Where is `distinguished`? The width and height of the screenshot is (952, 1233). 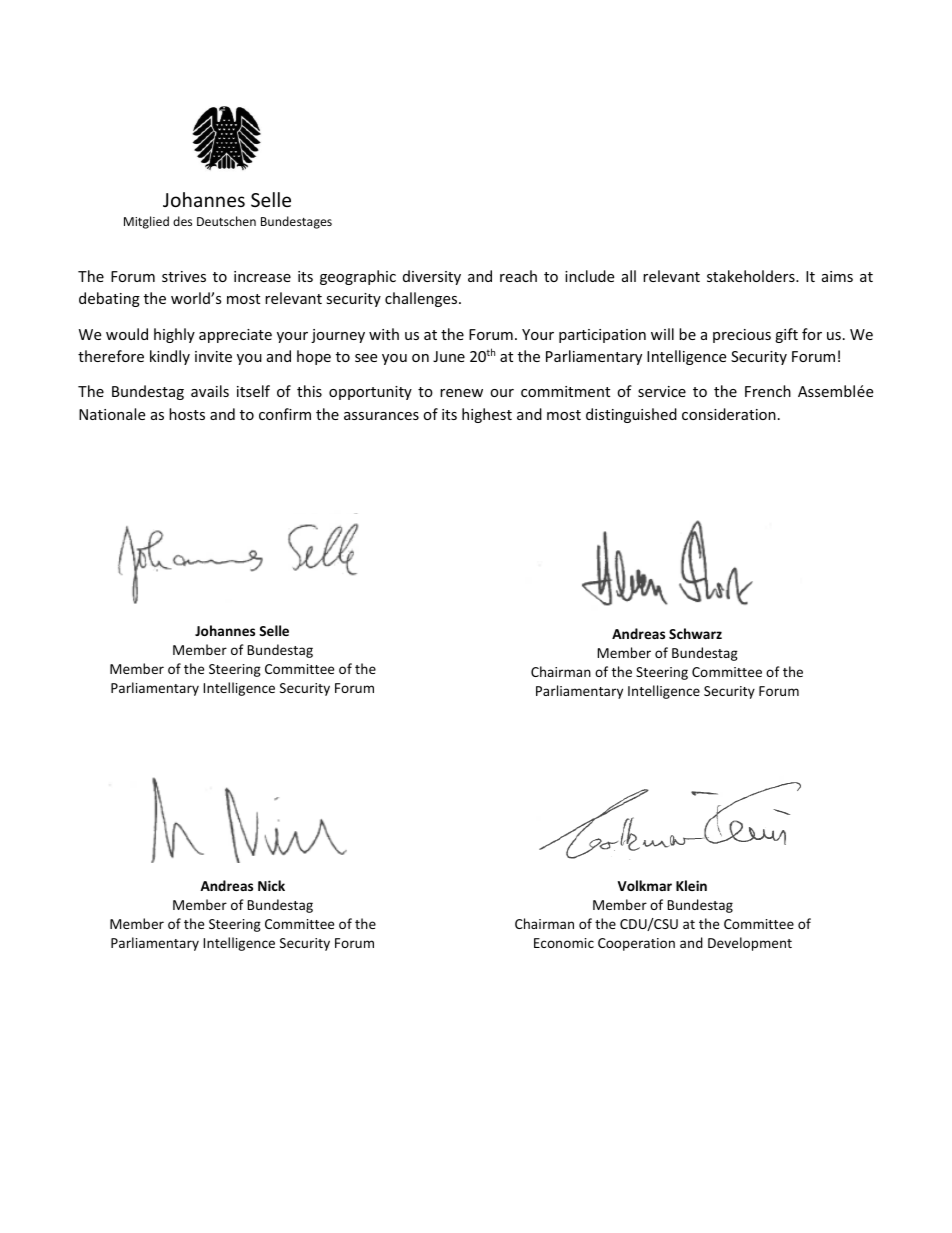
distinguished is located at coordinates (631, 415).
